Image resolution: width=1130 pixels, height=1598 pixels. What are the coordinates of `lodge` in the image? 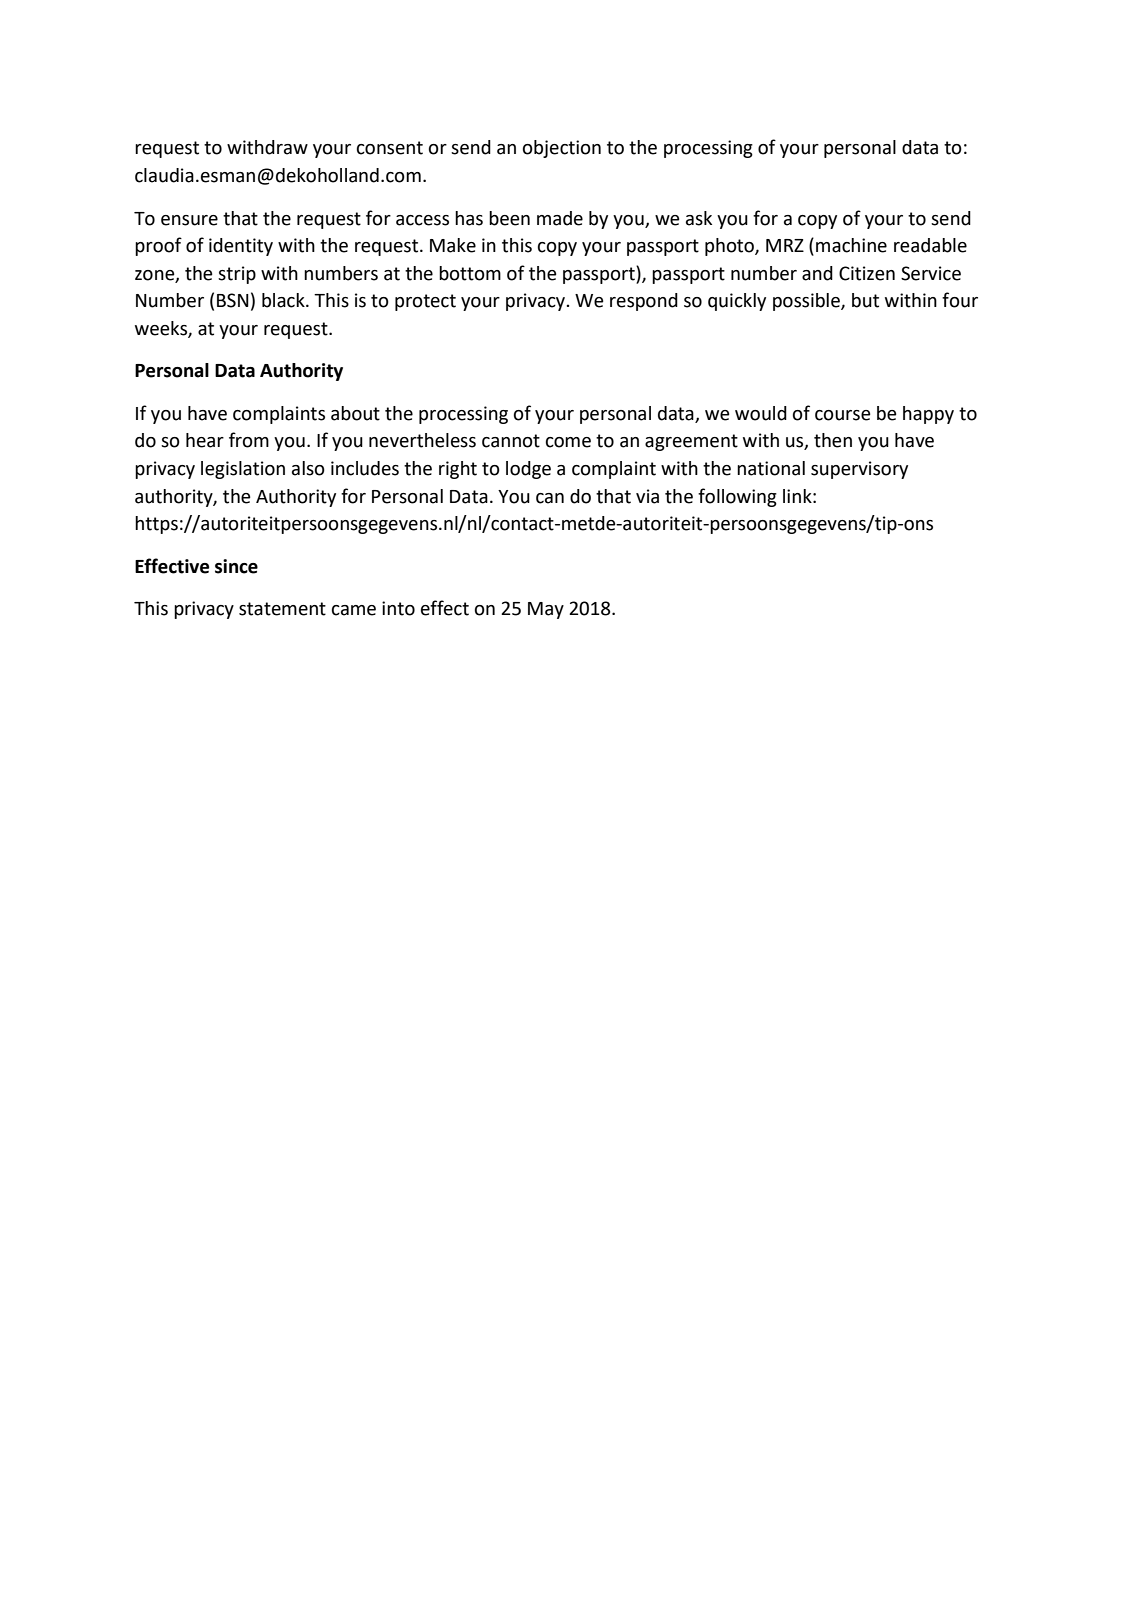 It's located at (528, 470).
